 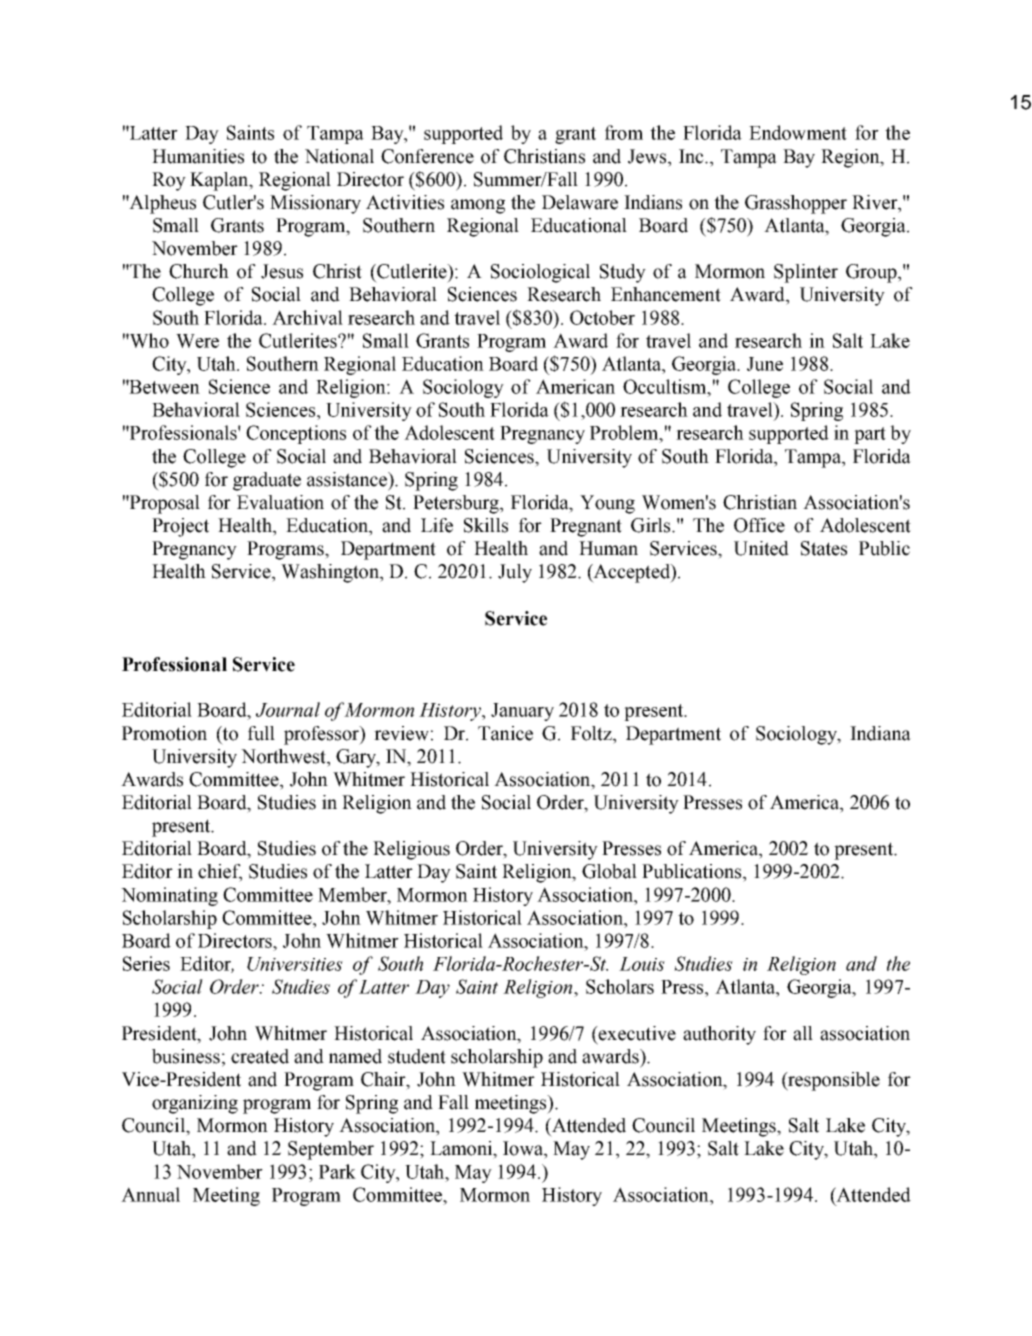 What do you see at coordinates (524, 1148) in the screenshot?
I see `Iowa` at bounding box center [524, 1148].
